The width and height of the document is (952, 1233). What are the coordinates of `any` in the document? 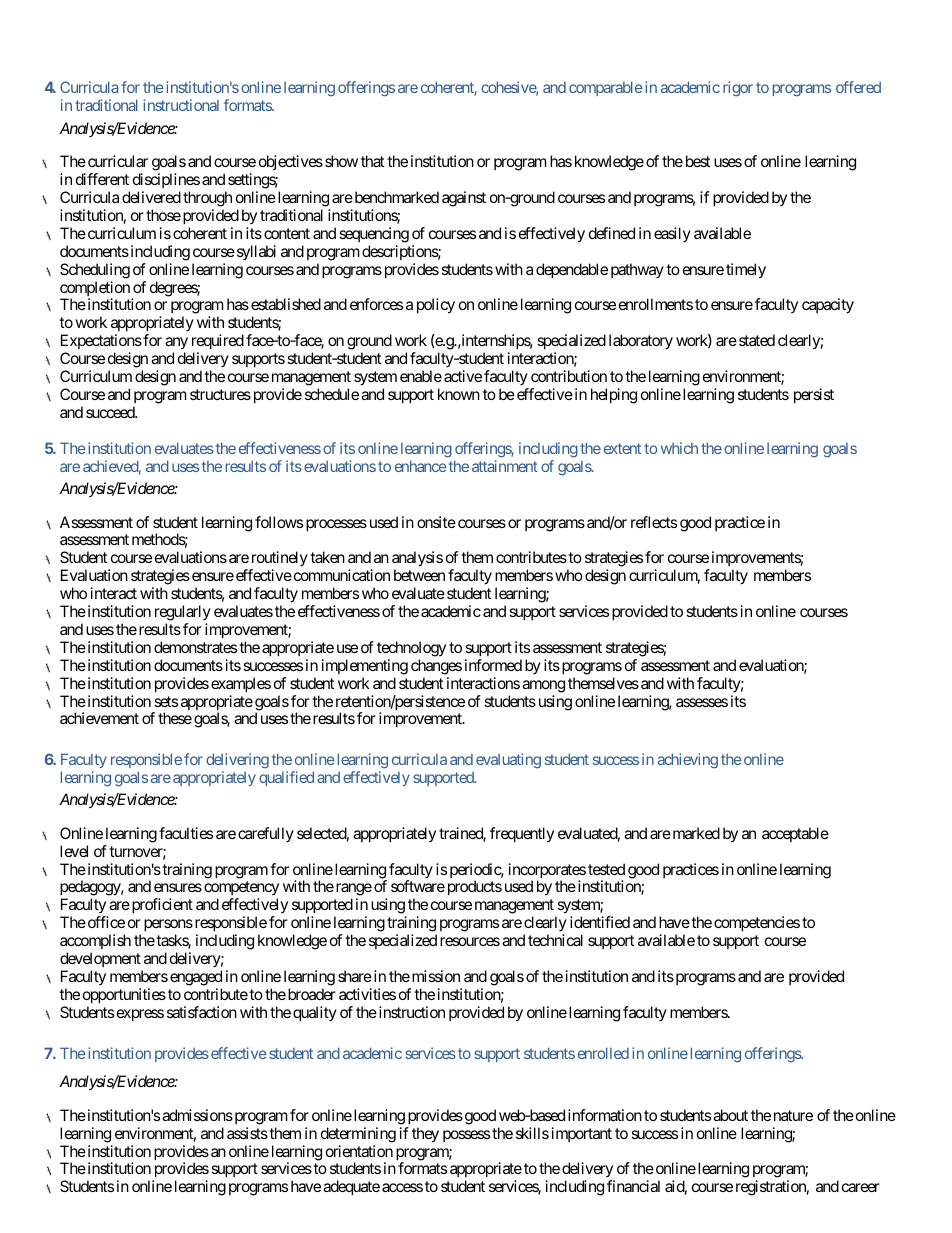 It's located at (176, 345).
